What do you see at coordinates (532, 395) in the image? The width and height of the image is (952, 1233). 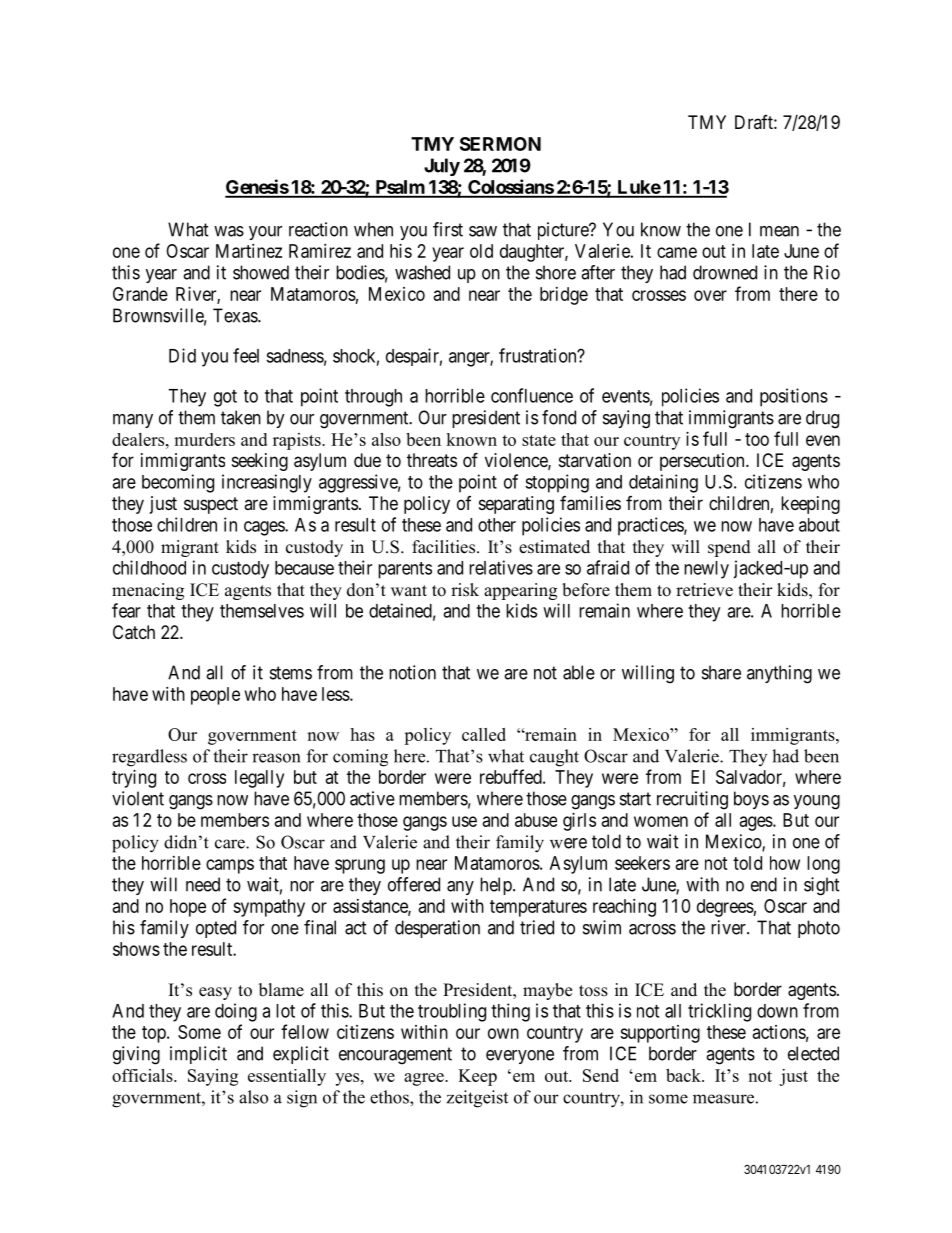 I see `confluence` at bounding box center [532, 395].
